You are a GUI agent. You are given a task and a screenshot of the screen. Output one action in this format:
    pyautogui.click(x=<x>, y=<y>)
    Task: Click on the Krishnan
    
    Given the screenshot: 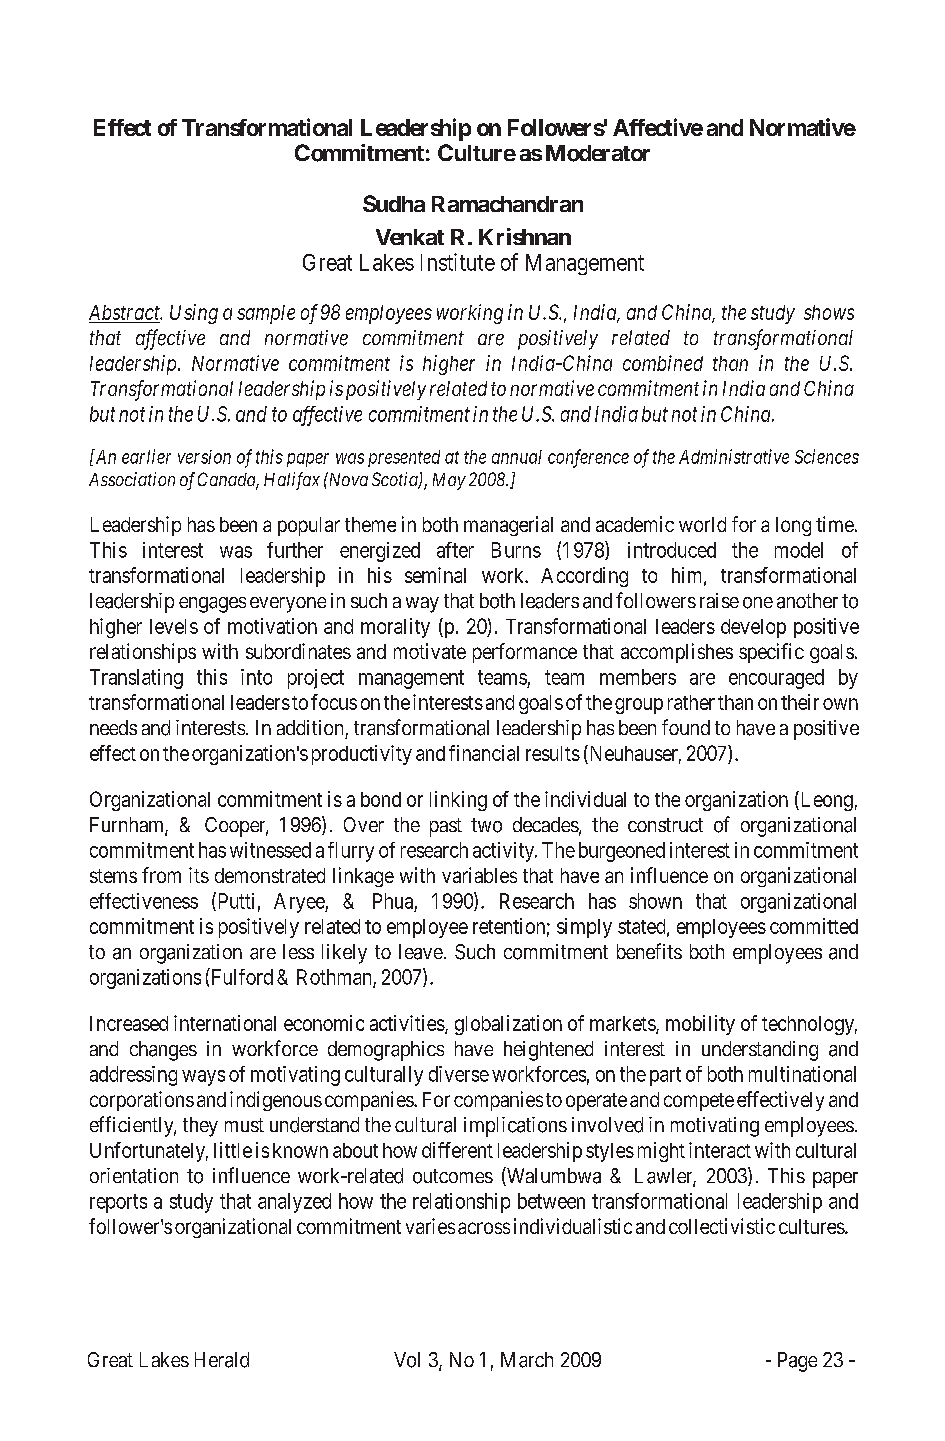 What is the action you would take?
    pyautogui.click(x=525, y=236)
